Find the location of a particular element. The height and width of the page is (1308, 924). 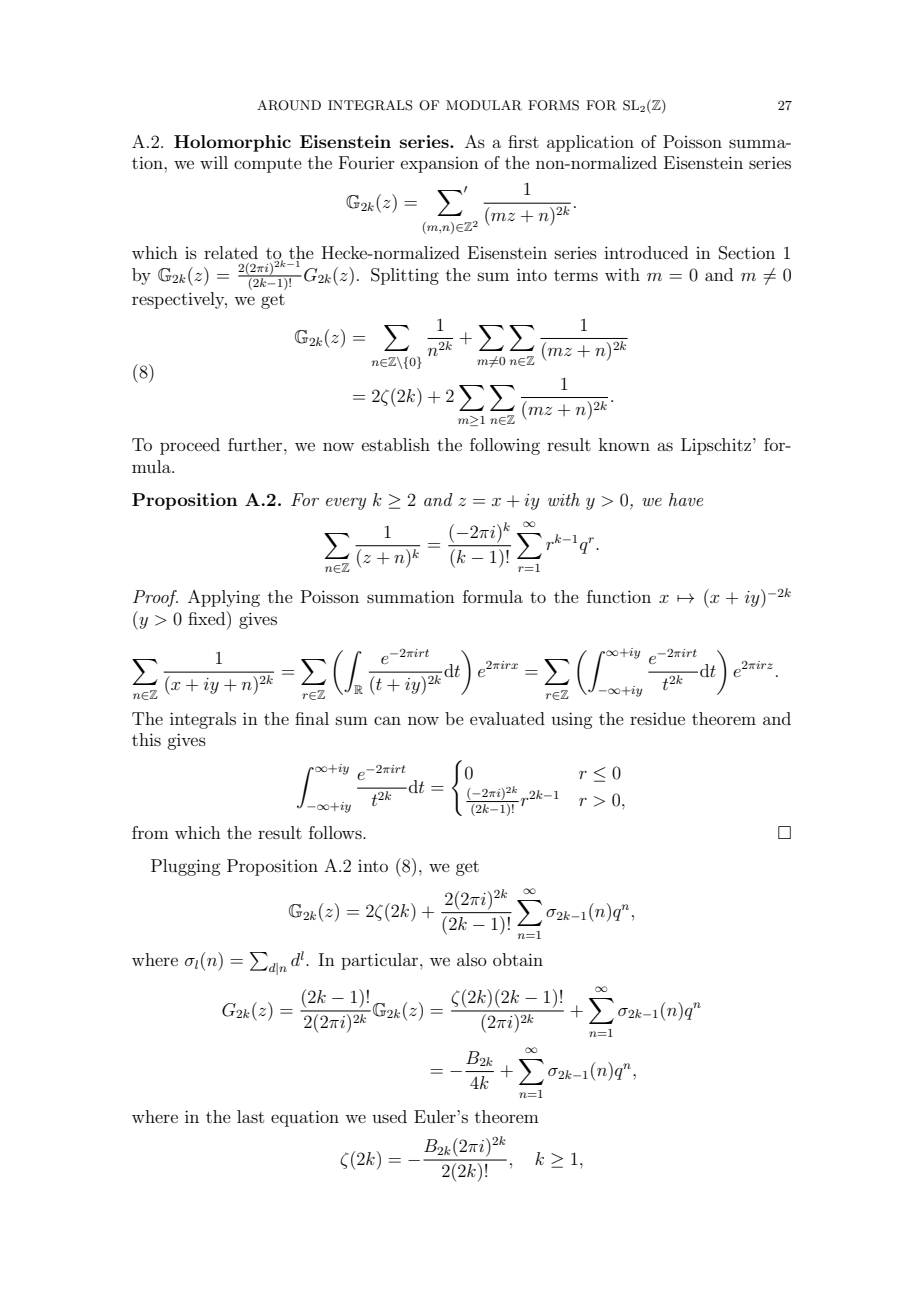

last is located at coordinates (250, 1116).
